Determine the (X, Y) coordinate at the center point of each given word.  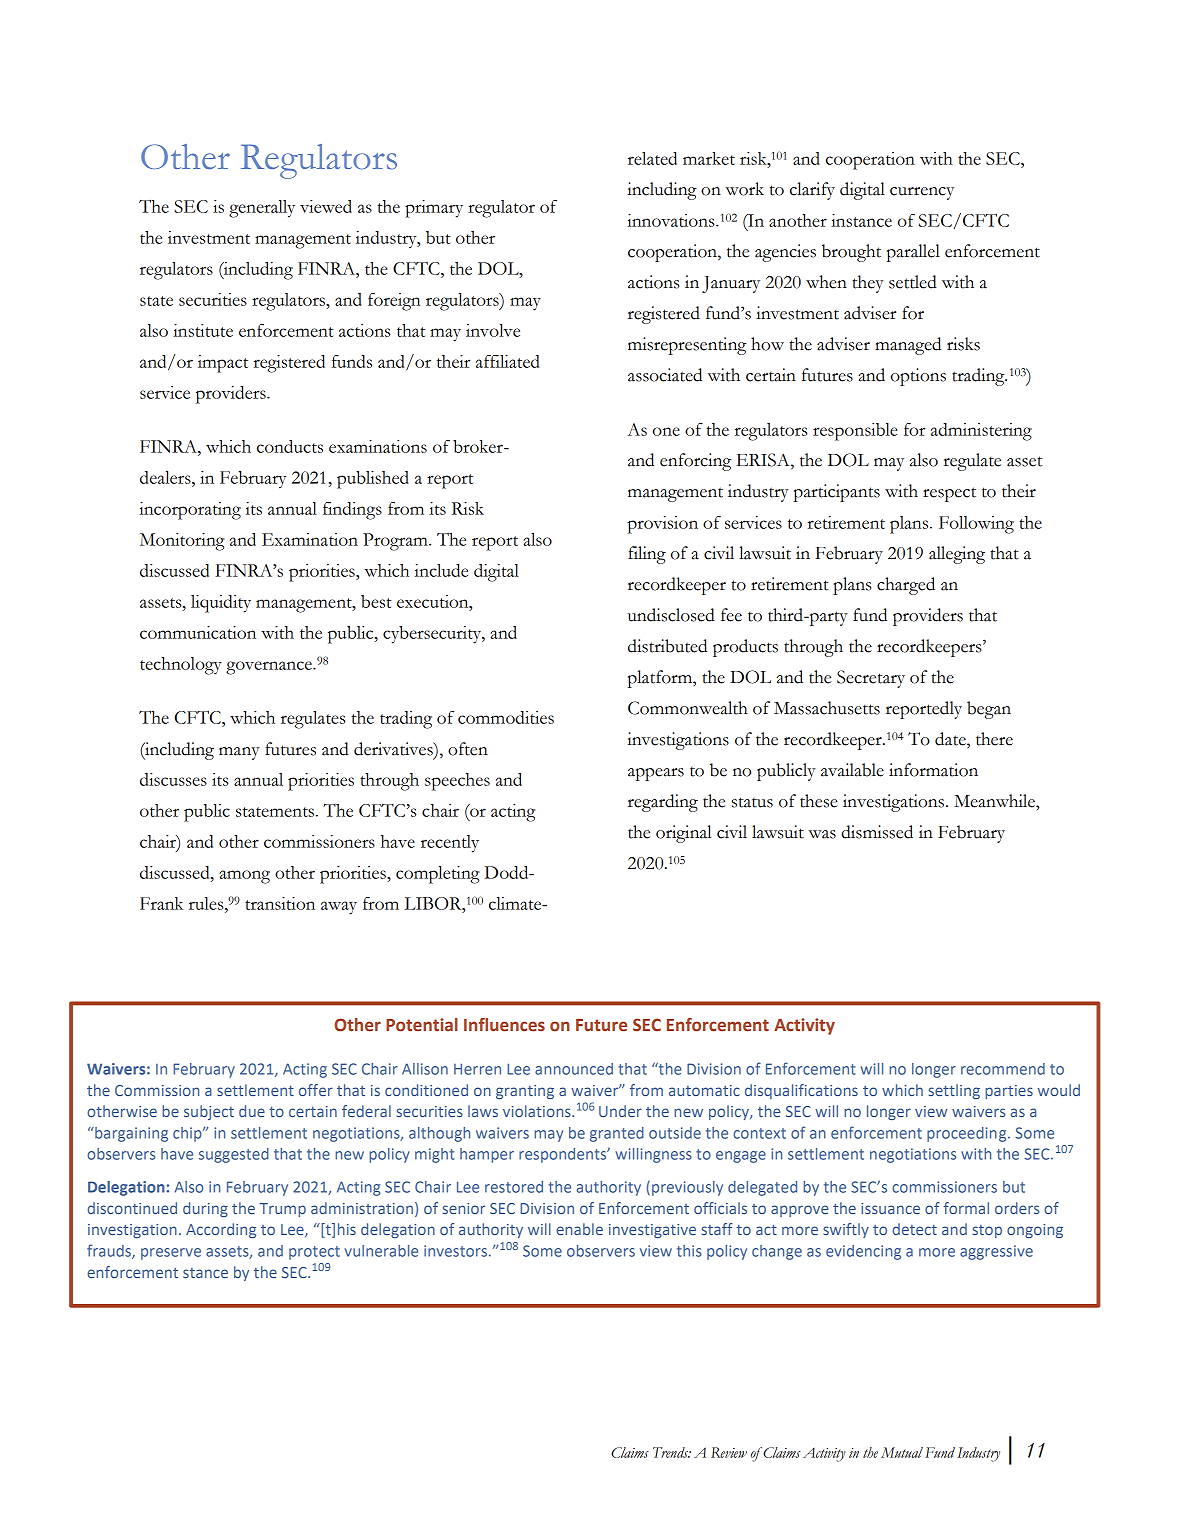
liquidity (221, 604)
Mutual (902, 1452)
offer (316, 1090)
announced (574, 1069)
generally (262, 209)
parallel (913, 253)
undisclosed (671, 615)
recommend (1003, 1069)
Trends (672, 1452)
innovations (672, 220)
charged (906, 586)
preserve (171, 1254)
